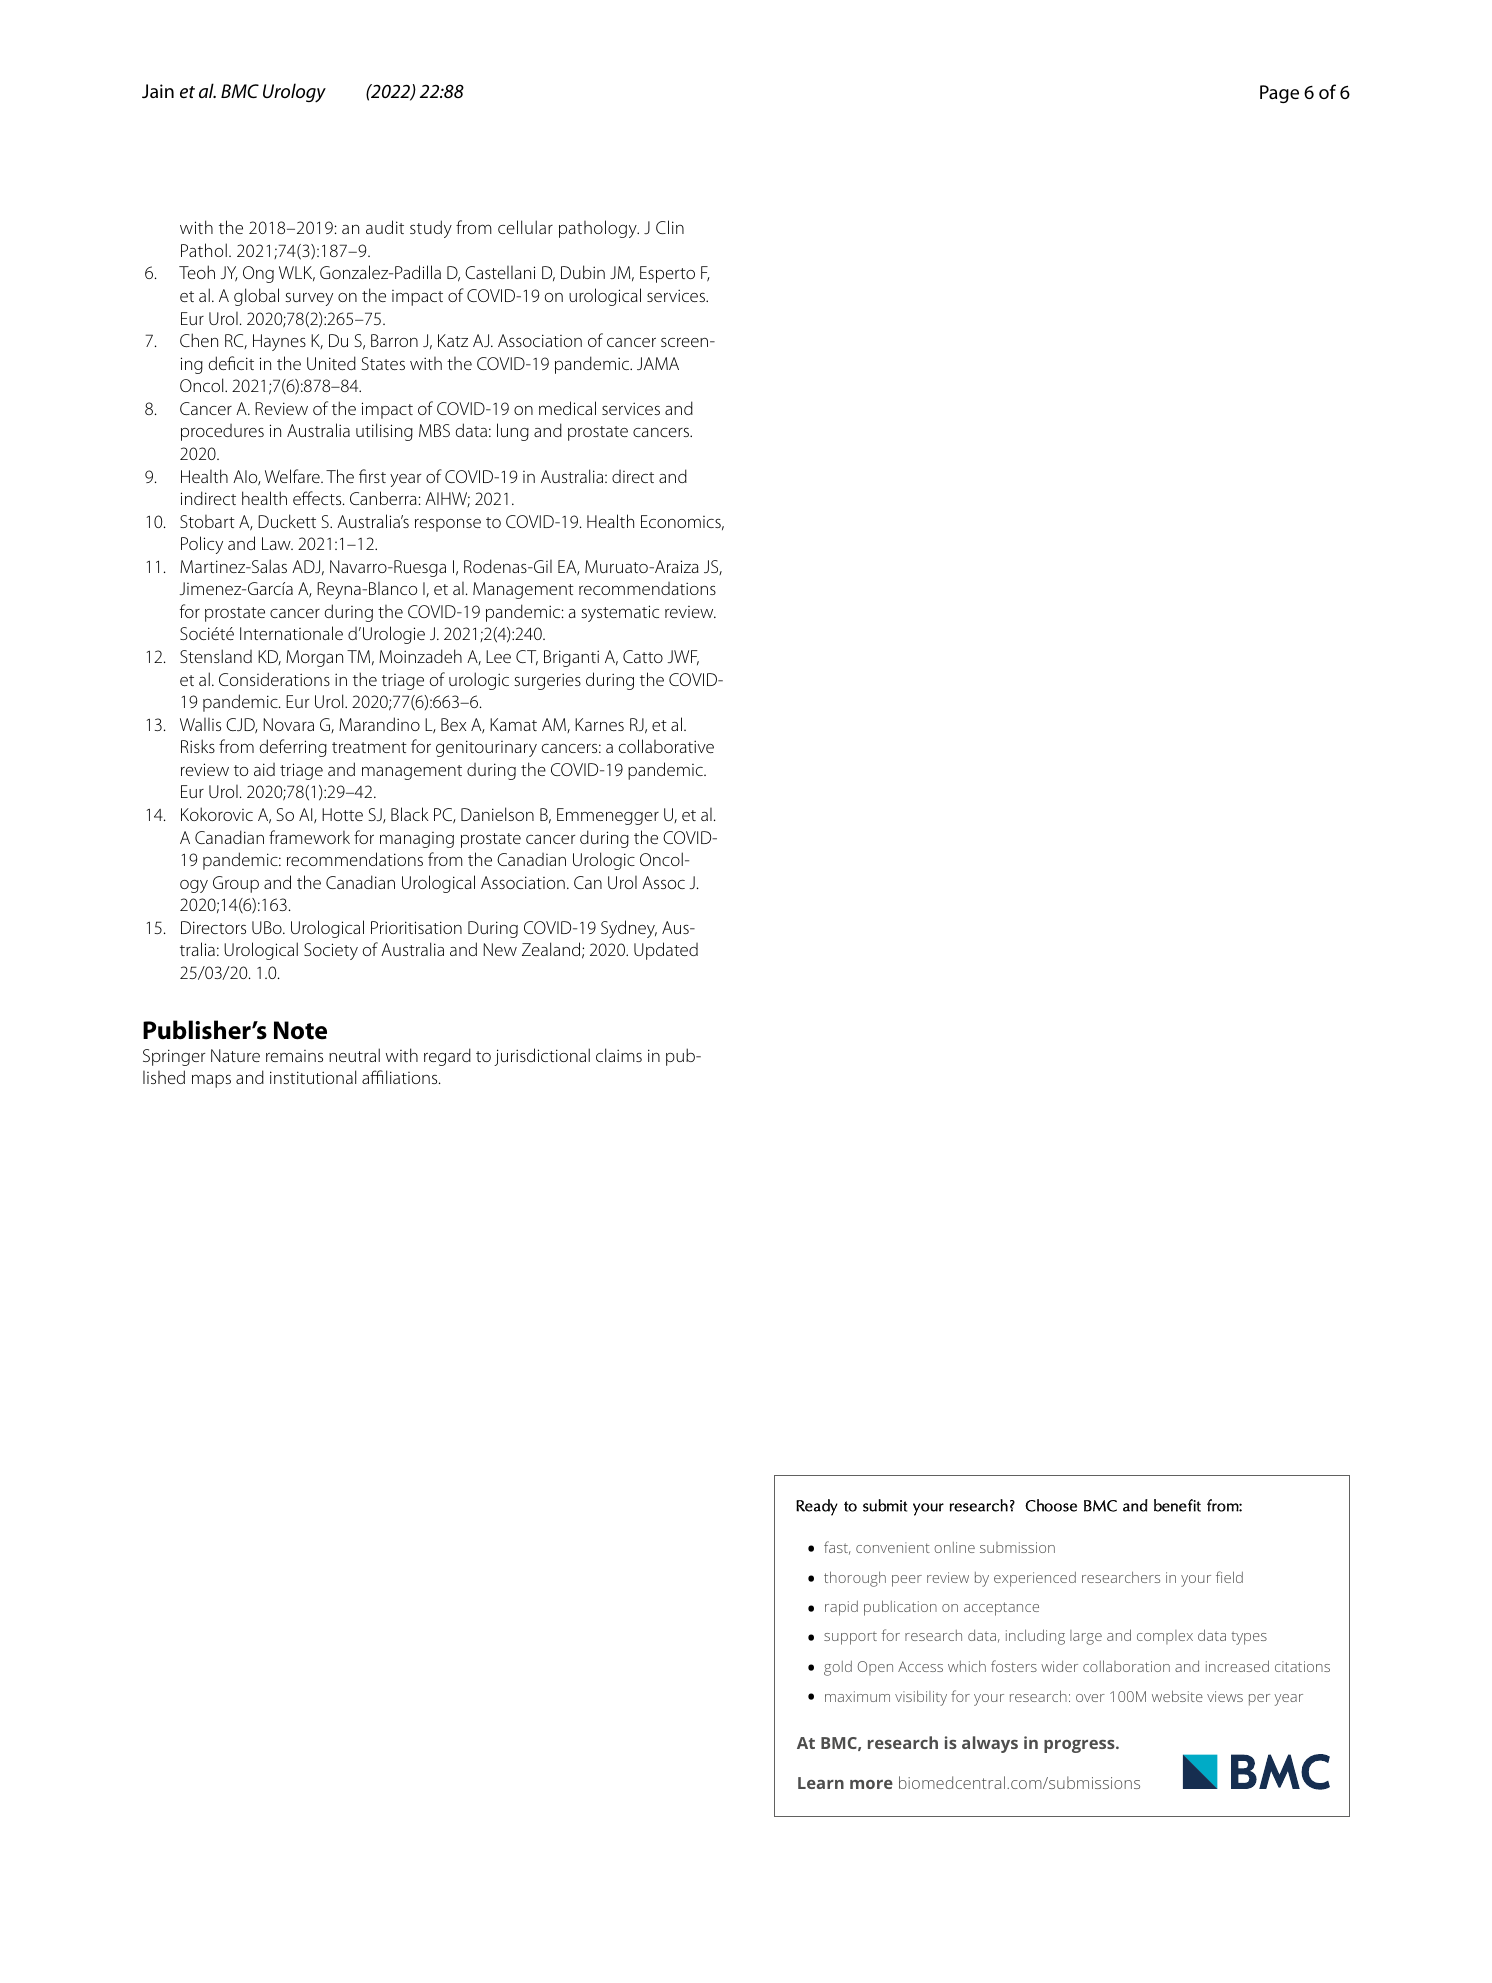 The width and height of the document is (1492, 1983). What do you see at coordinates (385, 227) in the document?
I see `audit` at bounding box center [385, 227].
